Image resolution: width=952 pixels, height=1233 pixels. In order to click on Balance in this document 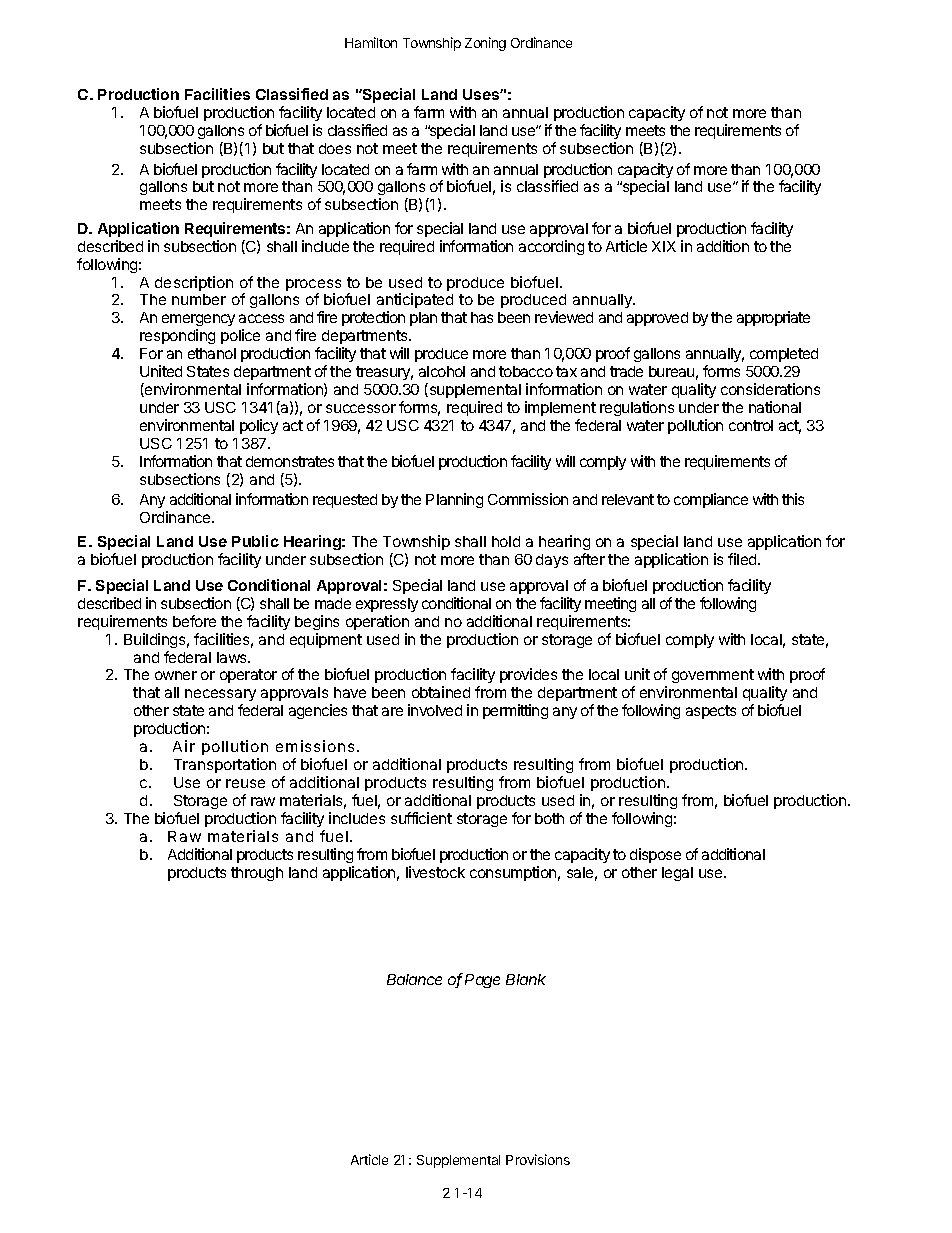, I will do `click(414, 979)`.
